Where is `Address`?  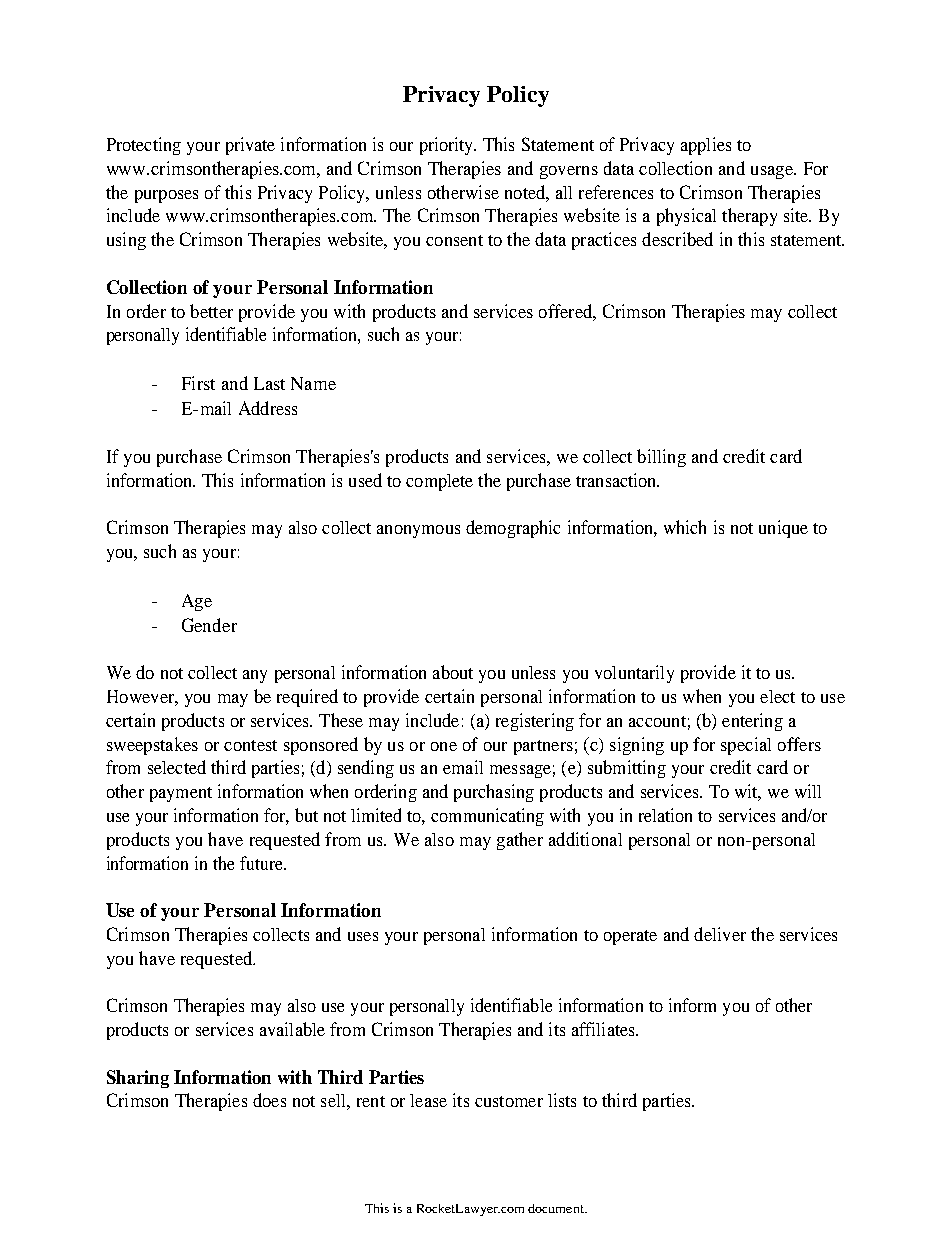 Address is located at coordinates (268, 408).
